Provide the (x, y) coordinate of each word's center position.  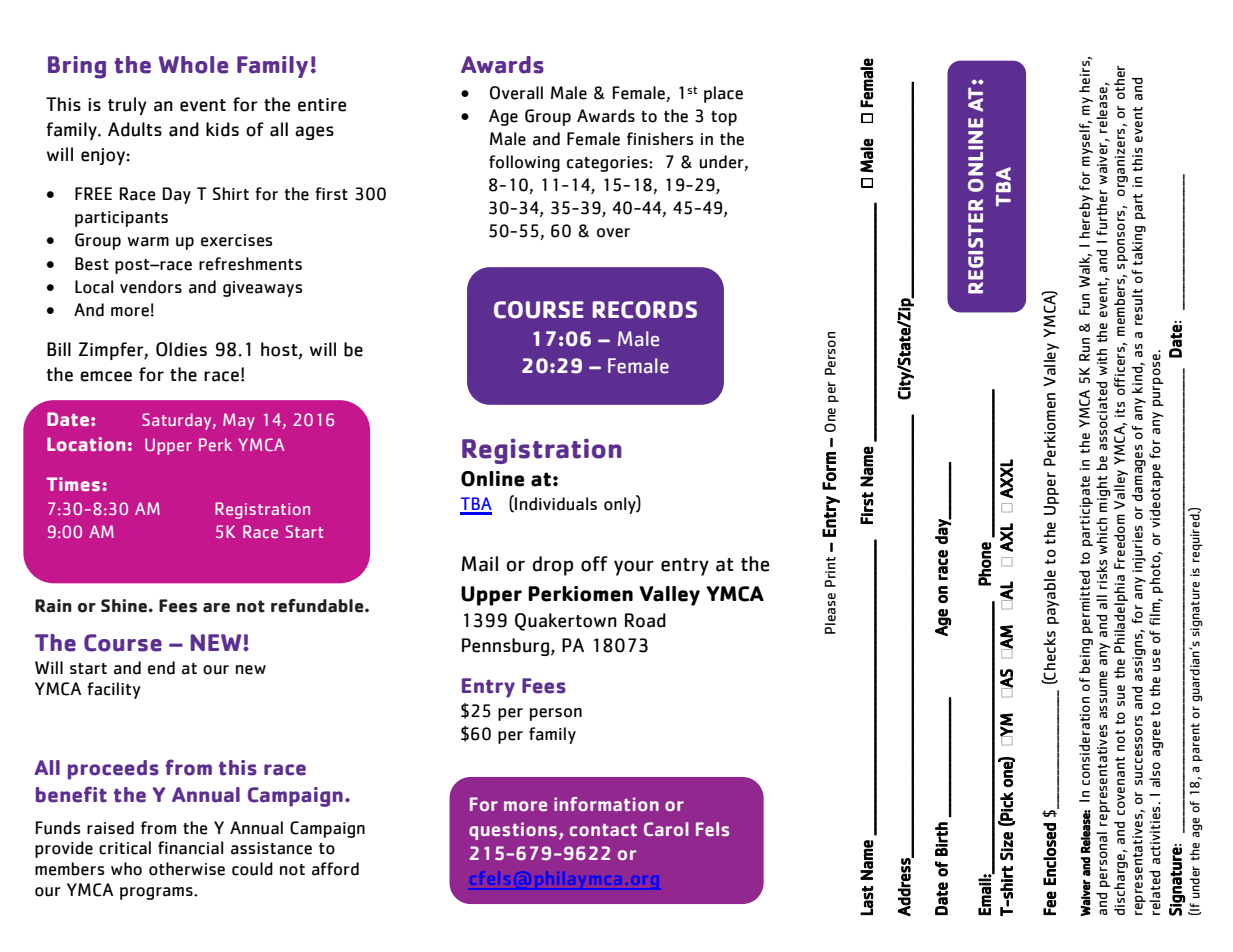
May (239, 421)
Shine (125, 606)
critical (125, 848)
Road (645, 620)
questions (513, 831)
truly (127, 106)
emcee (106, 376)
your (634, 568)
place (723, 94)
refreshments (250, 264)
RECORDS (645, 310)
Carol (666, 829)
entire (322, 105)
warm (148, 242)
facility (114, 690)
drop (553, 566)
